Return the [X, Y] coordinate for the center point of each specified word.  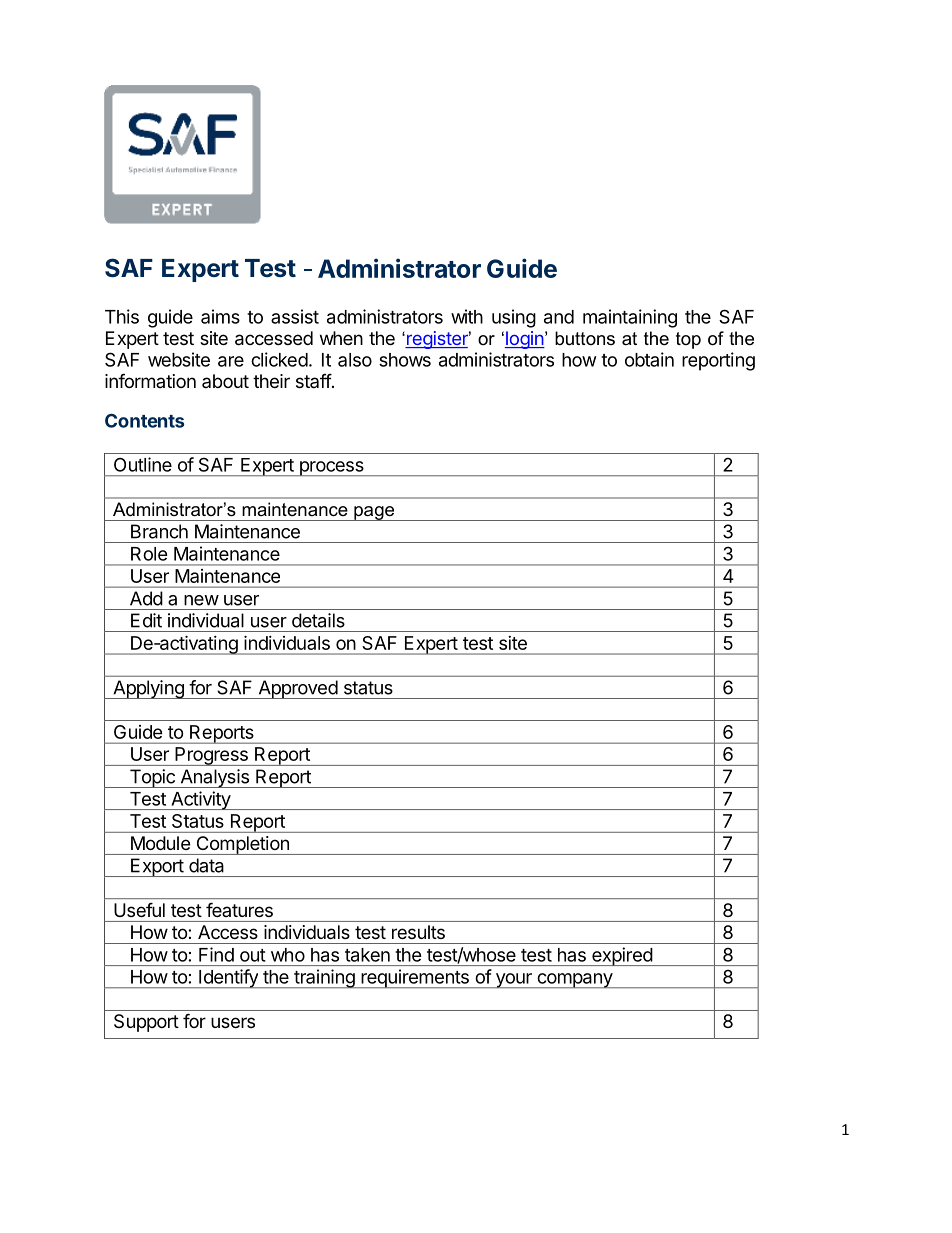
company [574, 981]
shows [405, 360]
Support [146, 1023]
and [559, 317]
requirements [415, 979]
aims [220, 316]
